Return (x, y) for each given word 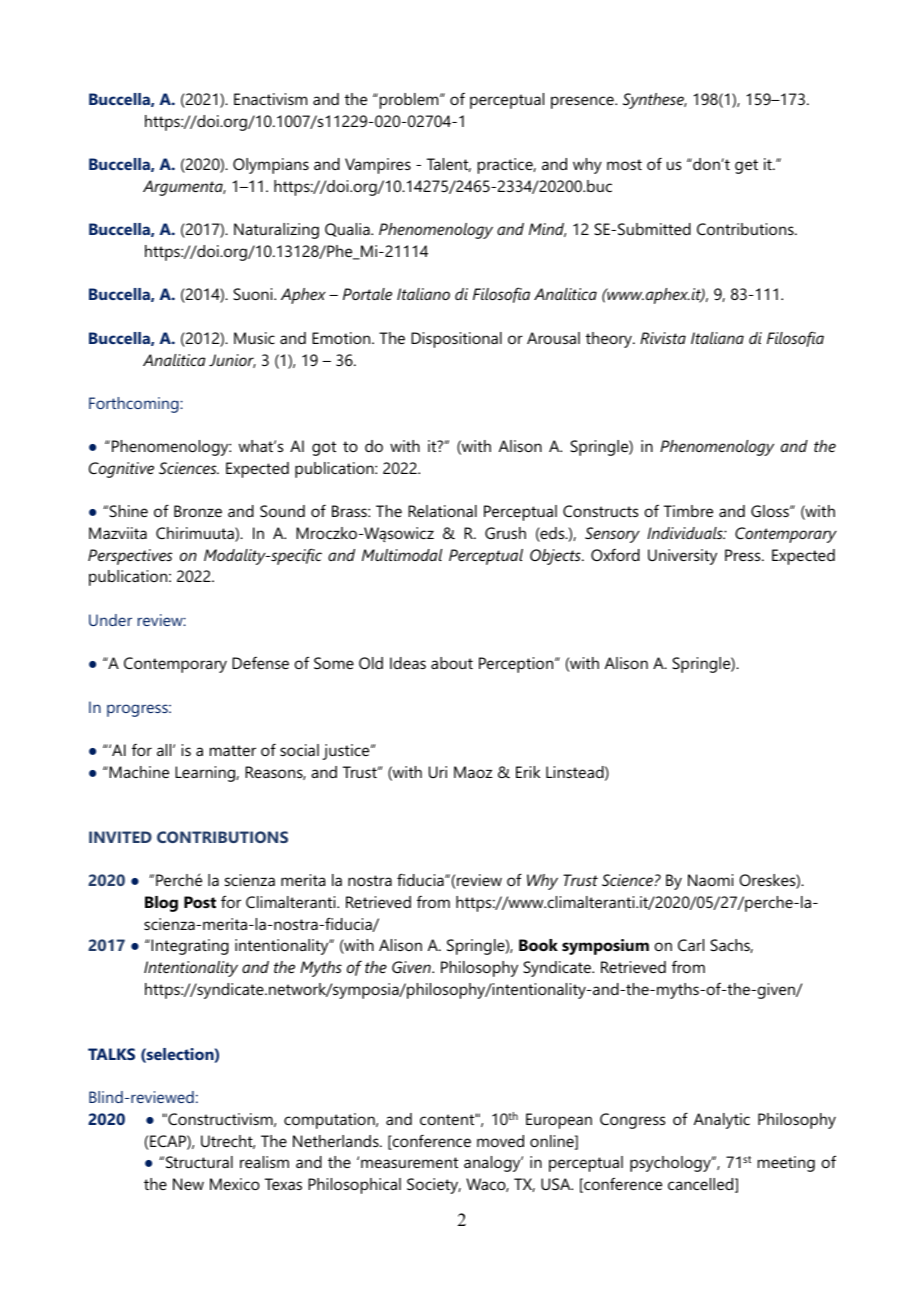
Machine (139, 772)
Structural (199, 1162)
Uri (438, 772)
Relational (442, 511)
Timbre (688, 511)
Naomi (710, 880)
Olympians (271, 166)
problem (409, 101)
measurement (409, 1162)
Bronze (198, 511)
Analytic (722, 1121)
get (746, 166)
